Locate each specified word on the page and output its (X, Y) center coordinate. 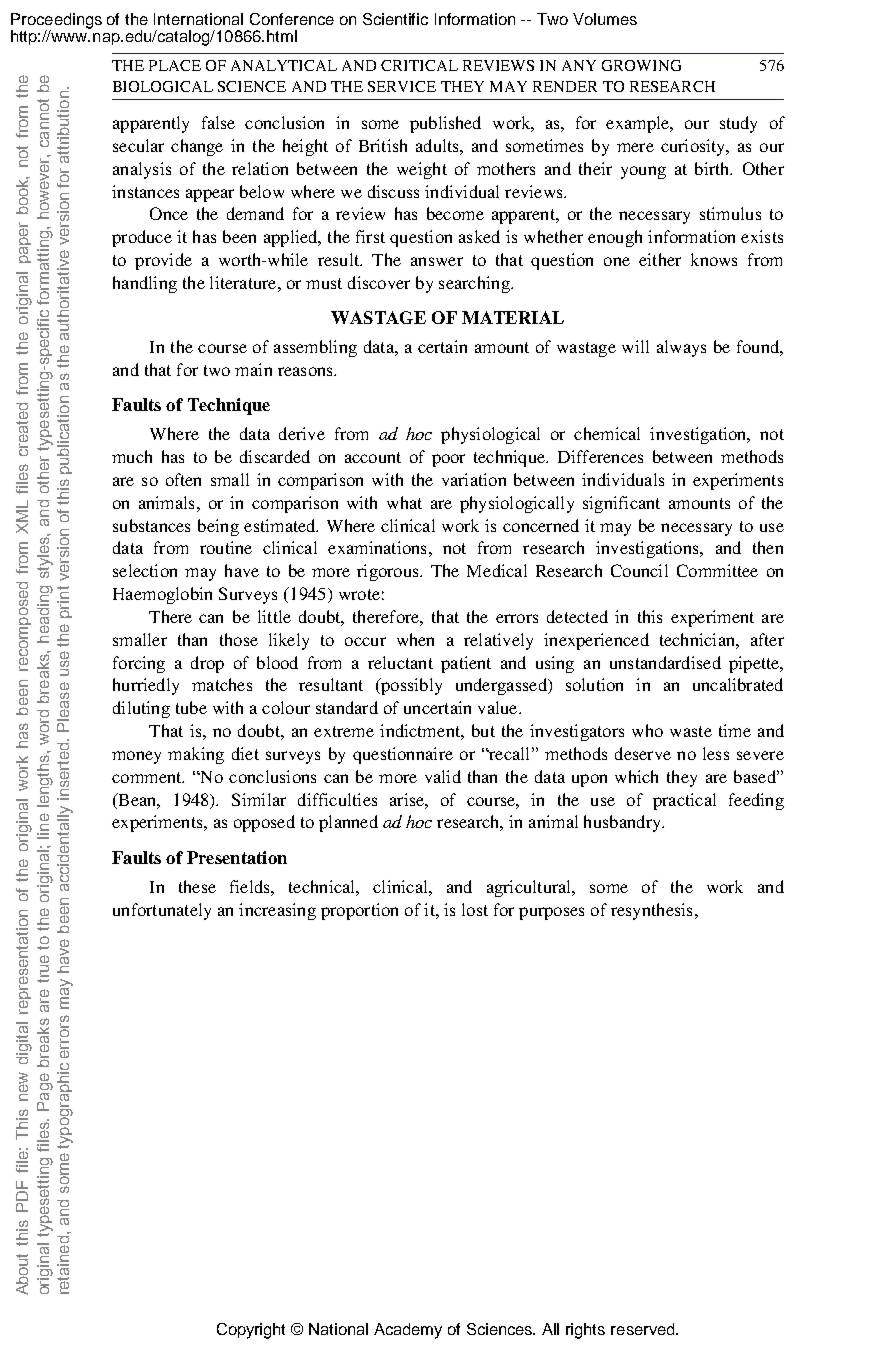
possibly (410, 686)
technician (698, 639)
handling (145, 284)
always (681, 348)
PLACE (175, 65)
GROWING (641, 65)
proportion (359, 911)
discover (379, 282)
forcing (139, 664)
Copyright (251, 1331)
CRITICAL (419, 65)
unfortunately (162, 911)
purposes (551, 913)
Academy (408, 1331)
